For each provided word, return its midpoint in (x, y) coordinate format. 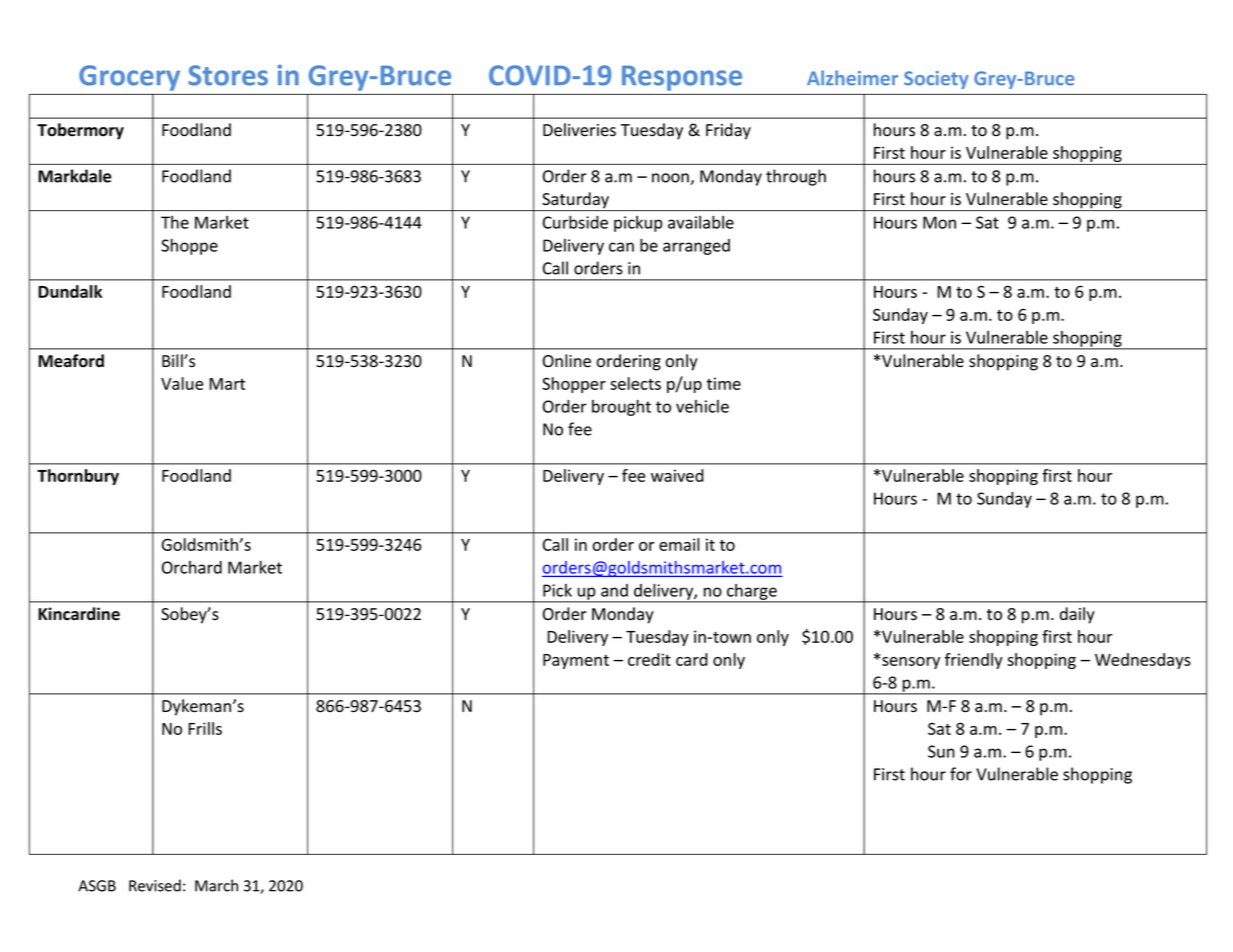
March (216, 885)
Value (182, 383)
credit (649, 659)
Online (567, 361)
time (724, 383)
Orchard (192, 567)
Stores (228, 75)
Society (936, 80)
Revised (155, 885)
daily (1077, 615)
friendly (974, 661)
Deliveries (579, 130)
